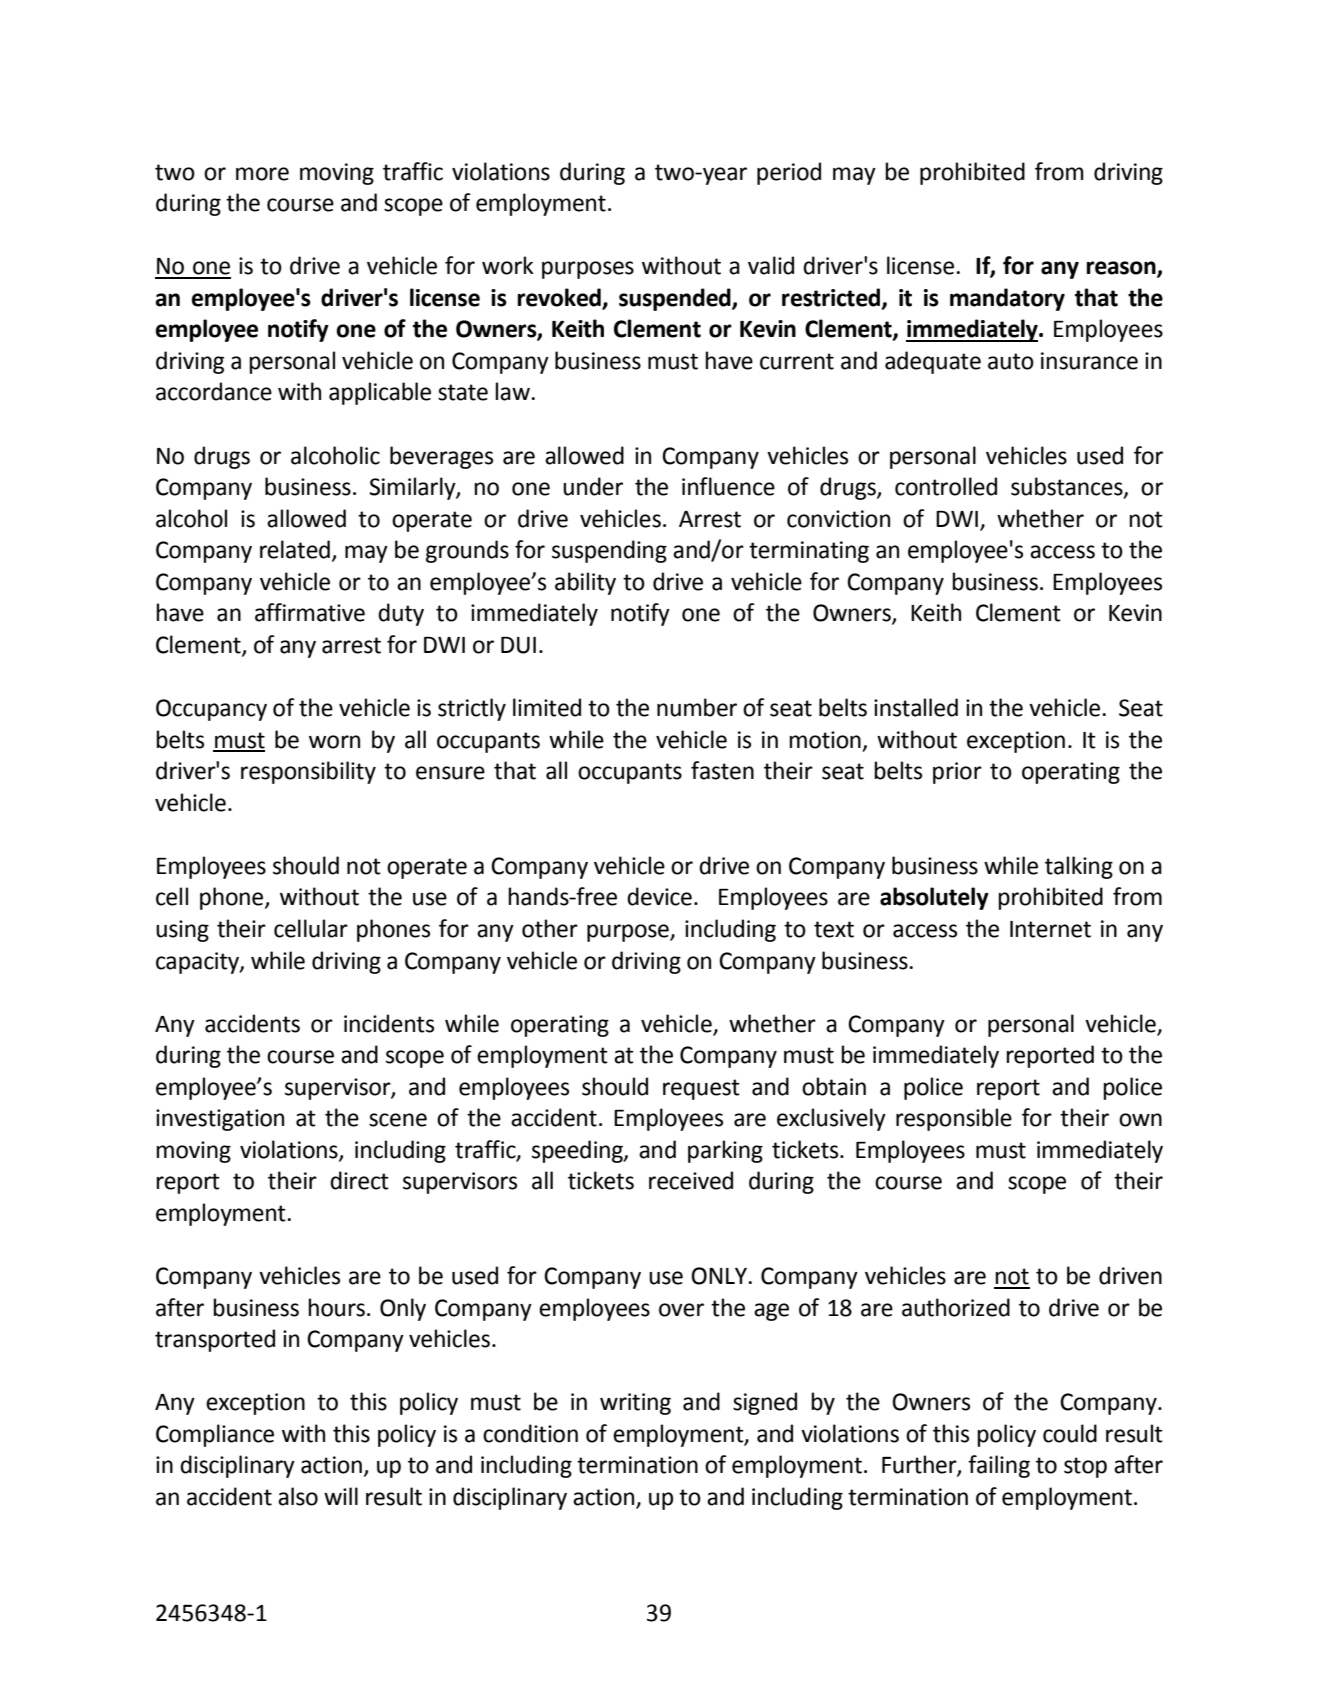 The width and height of the screenshot is (1318, 1706). What do you see at coordinates (635, 1404) in the screenshot?
I see `writing` at bounding box center [635, 1404].
